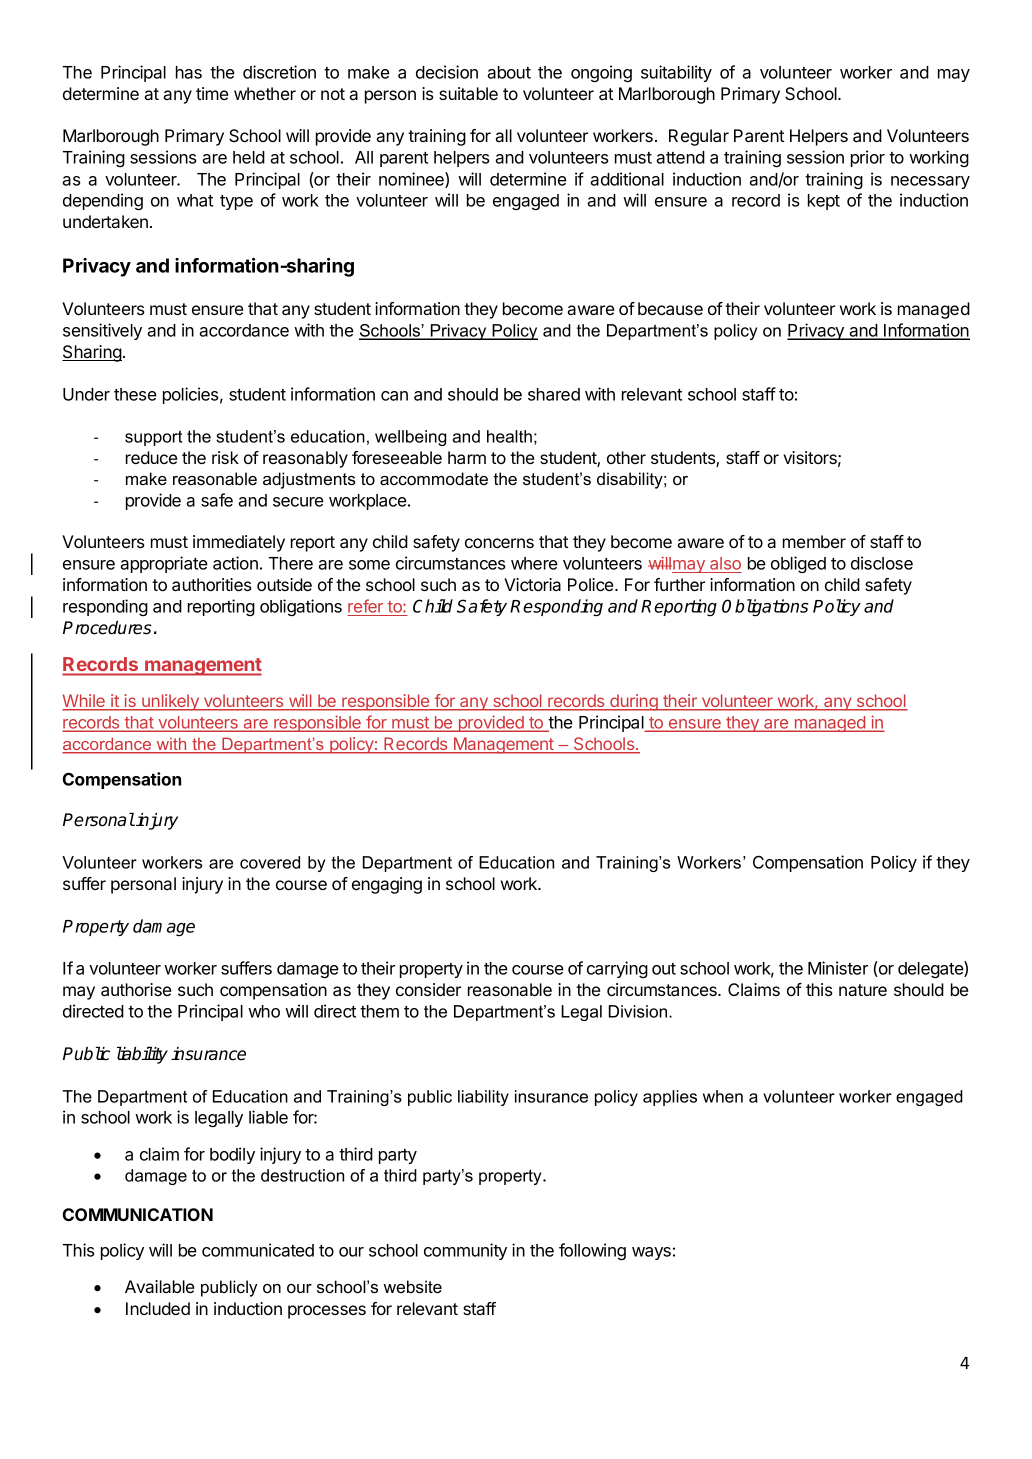 This page has height=1459, width=1032. What do you see at coordinates (428, 989) in the page?
I see `consider` at bounding box center [428, 989].
